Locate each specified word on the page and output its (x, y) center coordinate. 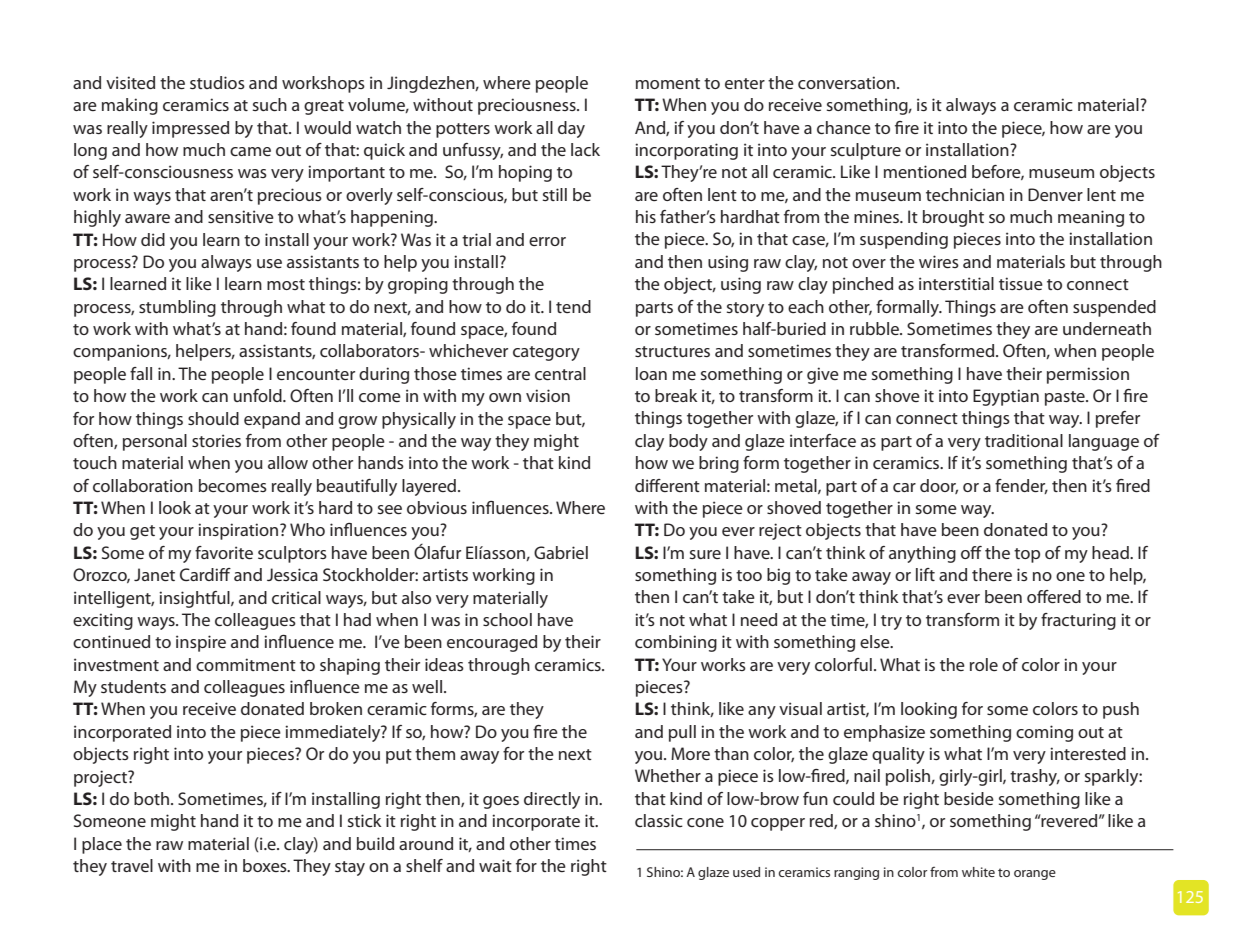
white (978, 872)
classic (659, 820)
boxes (266, 865)
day (571, 129)
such (270, 104)
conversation (848, 82)
